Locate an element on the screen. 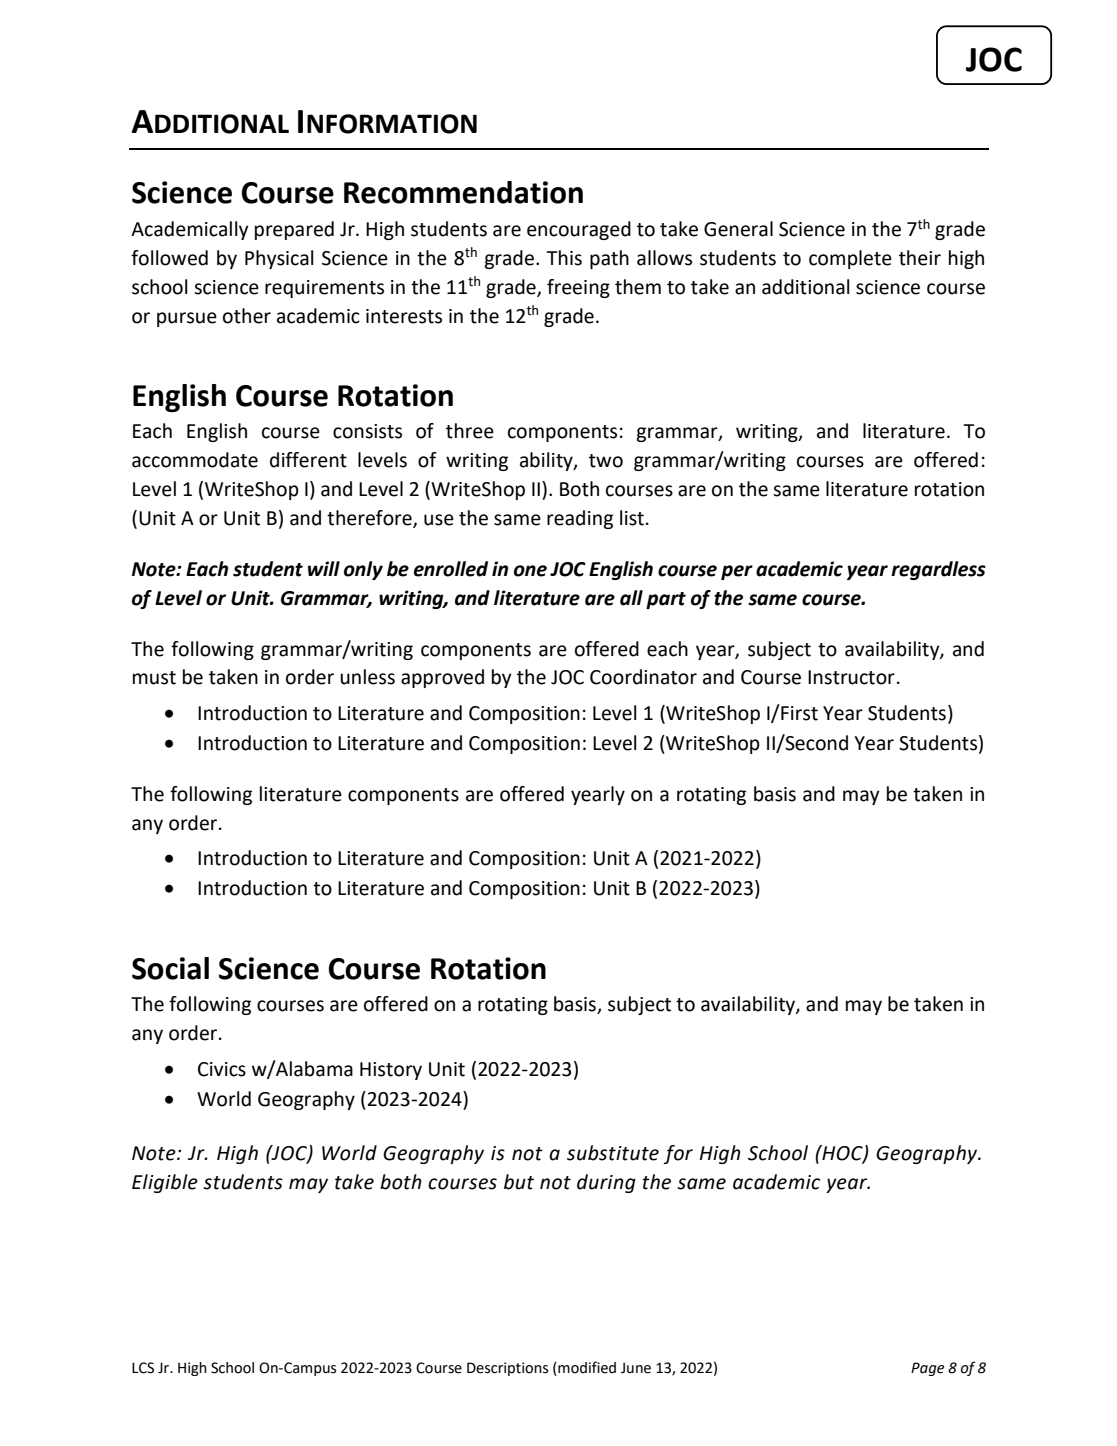 This screenshot has width=1117, height=1446. Coordinator is located at coordinates (643, 677).
